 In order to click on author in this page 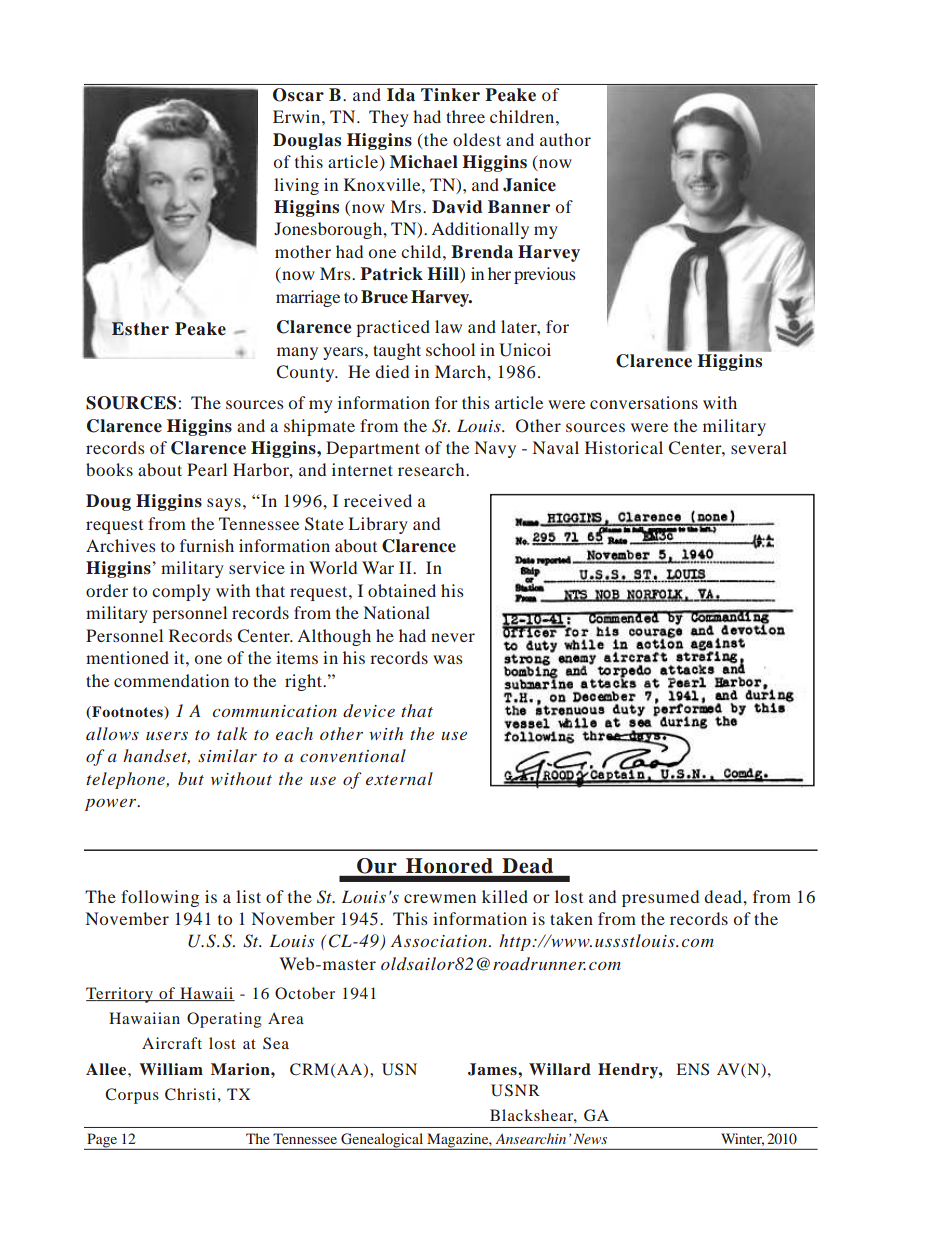, I will do `click(565, 139)`.
